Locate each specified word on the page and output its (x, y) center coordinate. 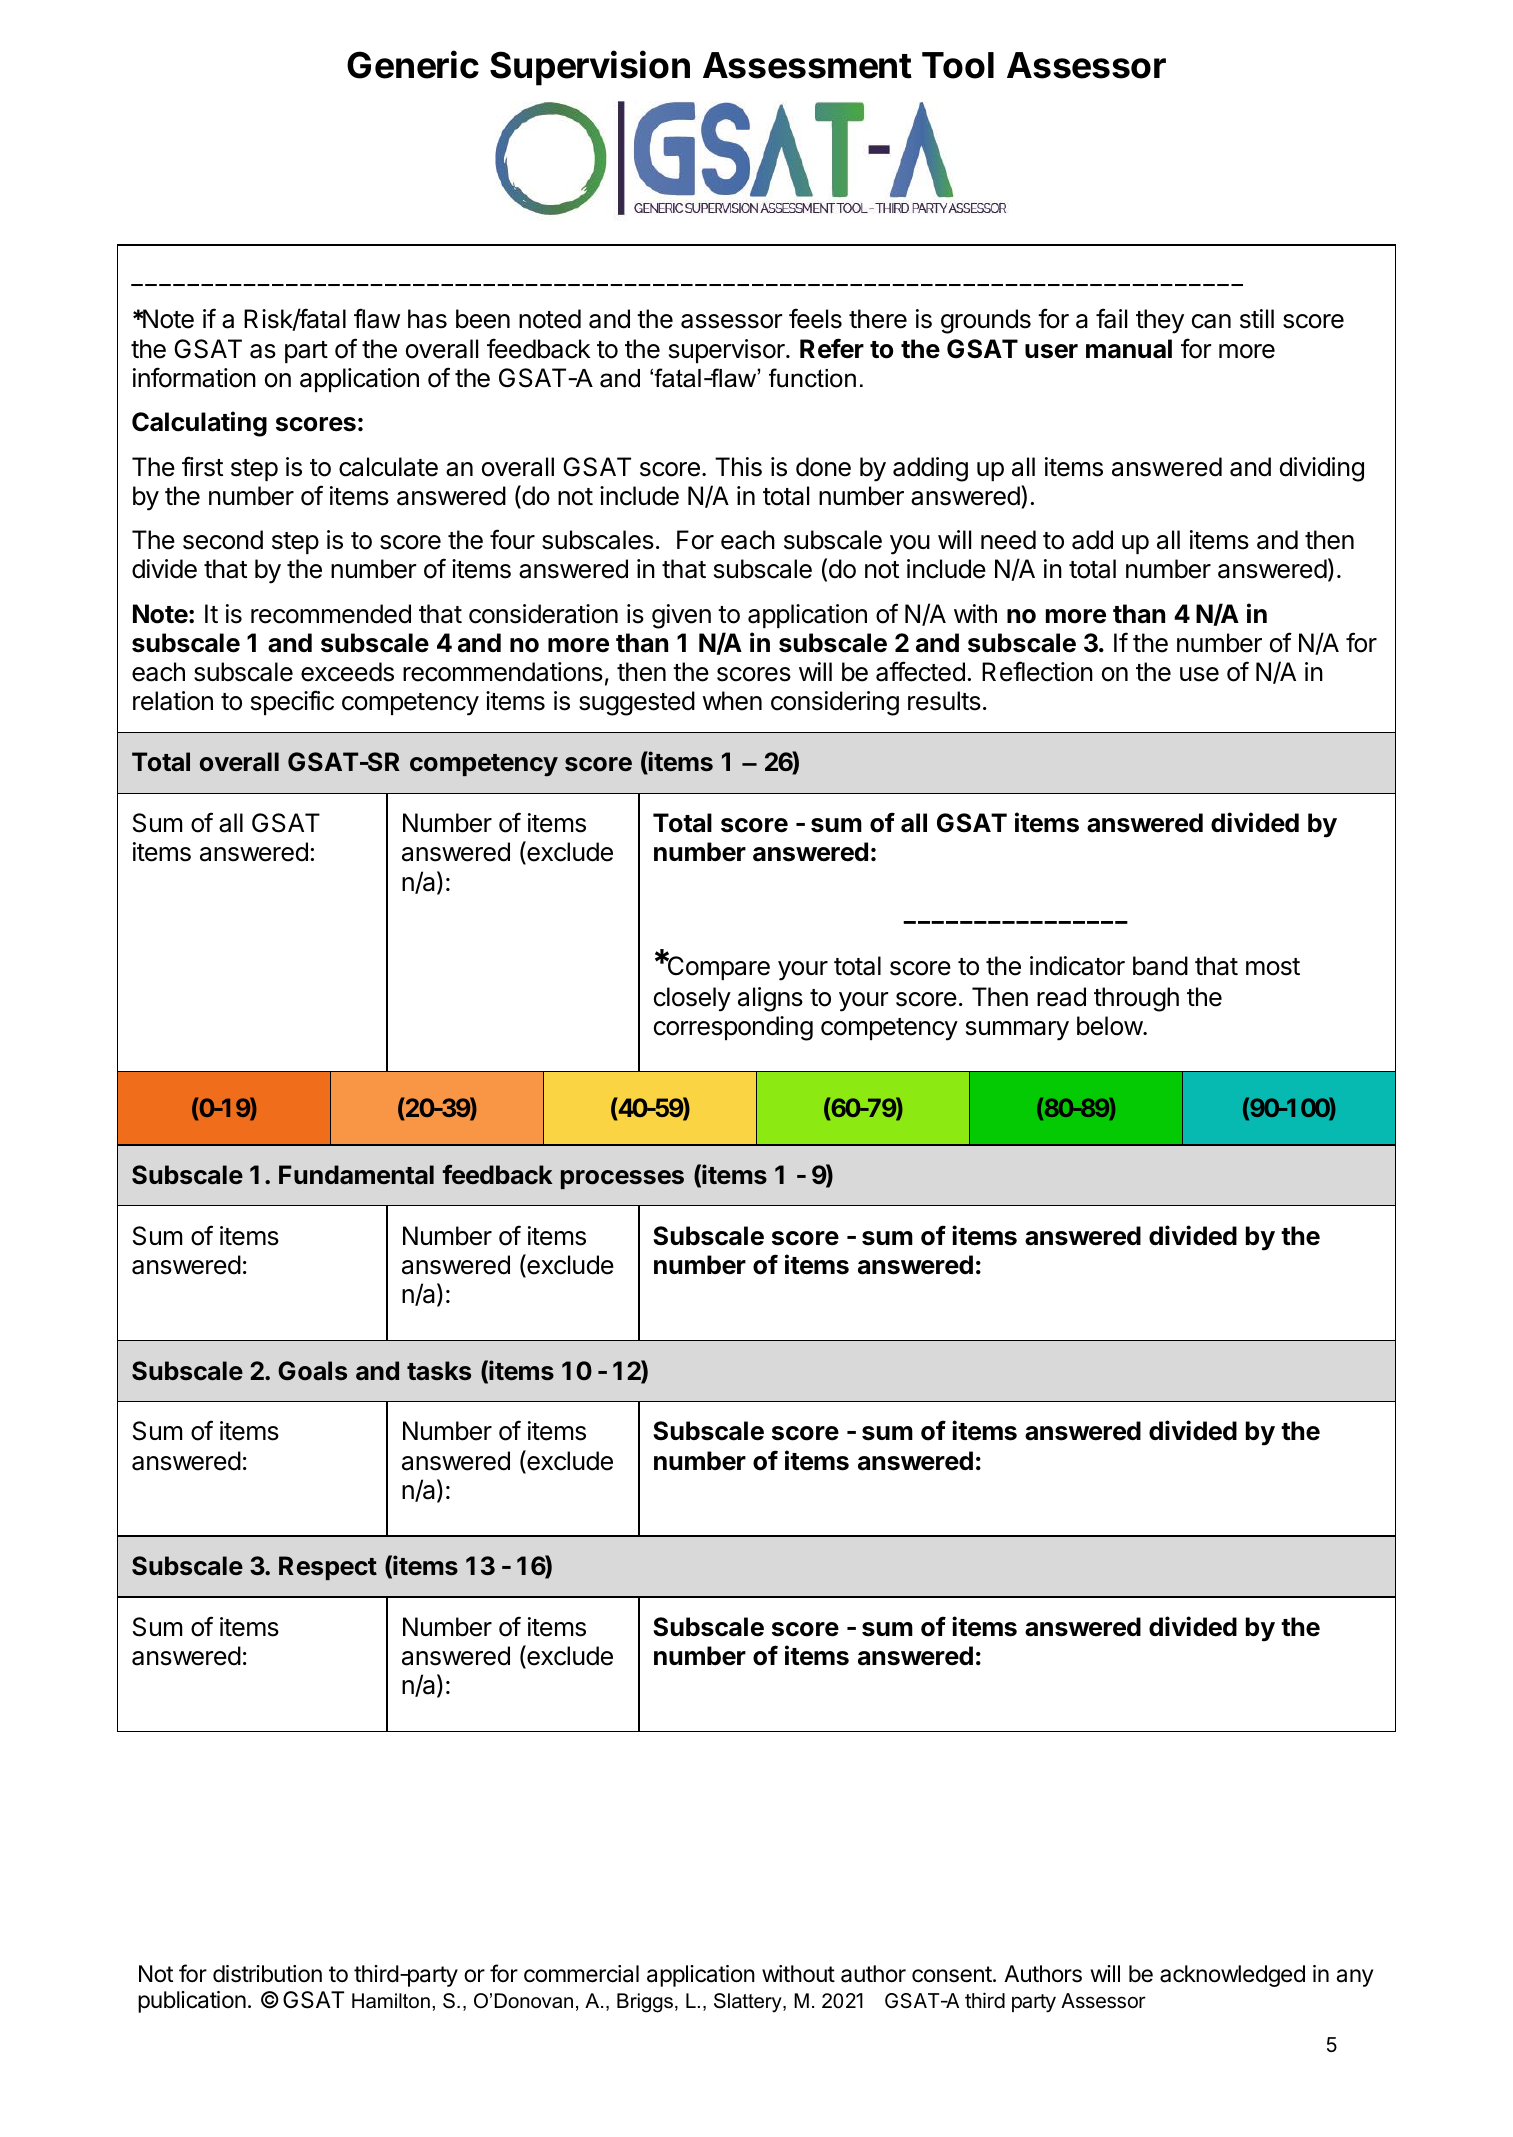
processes (622, 1179)
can (1211, 321)
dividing (1322, 469)
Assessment (807, 65)
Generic (413, 65)
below (1110, 1026)
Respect (328, 1568)
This (738, 467)
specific (292, 702)
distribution (267, 1974)
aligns (770, 999)
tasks (439, 1371)
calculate (388, 467)
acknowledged (1232, 1976)
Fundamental (356, 1175)
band (1160, 966)
